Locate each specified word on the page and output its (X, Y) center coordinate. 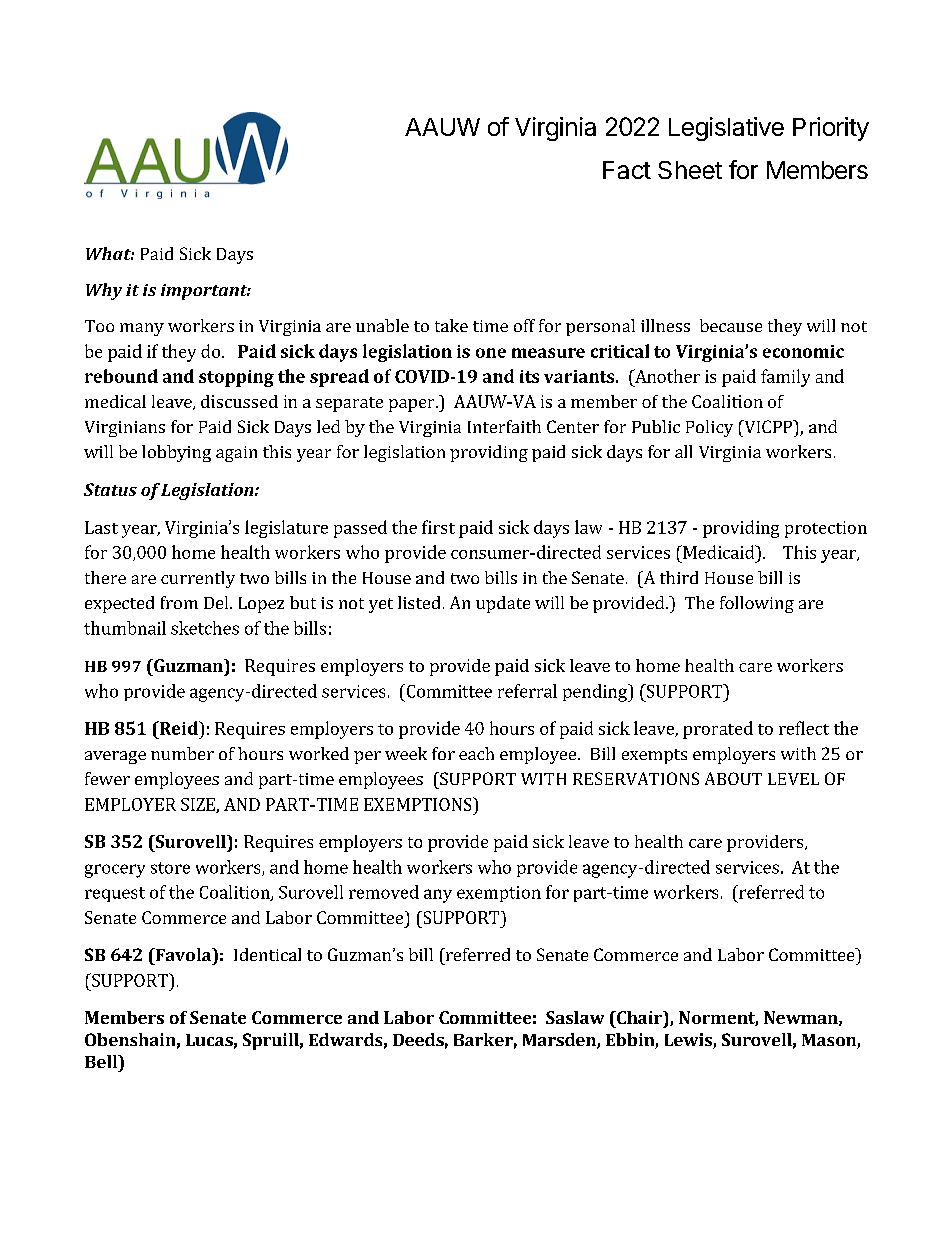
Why (104, 291)
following (757, 604)
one (491, 353)
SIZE (199, 805)
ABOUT (733, 778)
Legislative (726, 129)
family (785, 378)
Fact (627, 170)
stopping (236, 378)
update (503, 604)
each (476, 753)
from (179, 602)
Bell (102, 1061)
